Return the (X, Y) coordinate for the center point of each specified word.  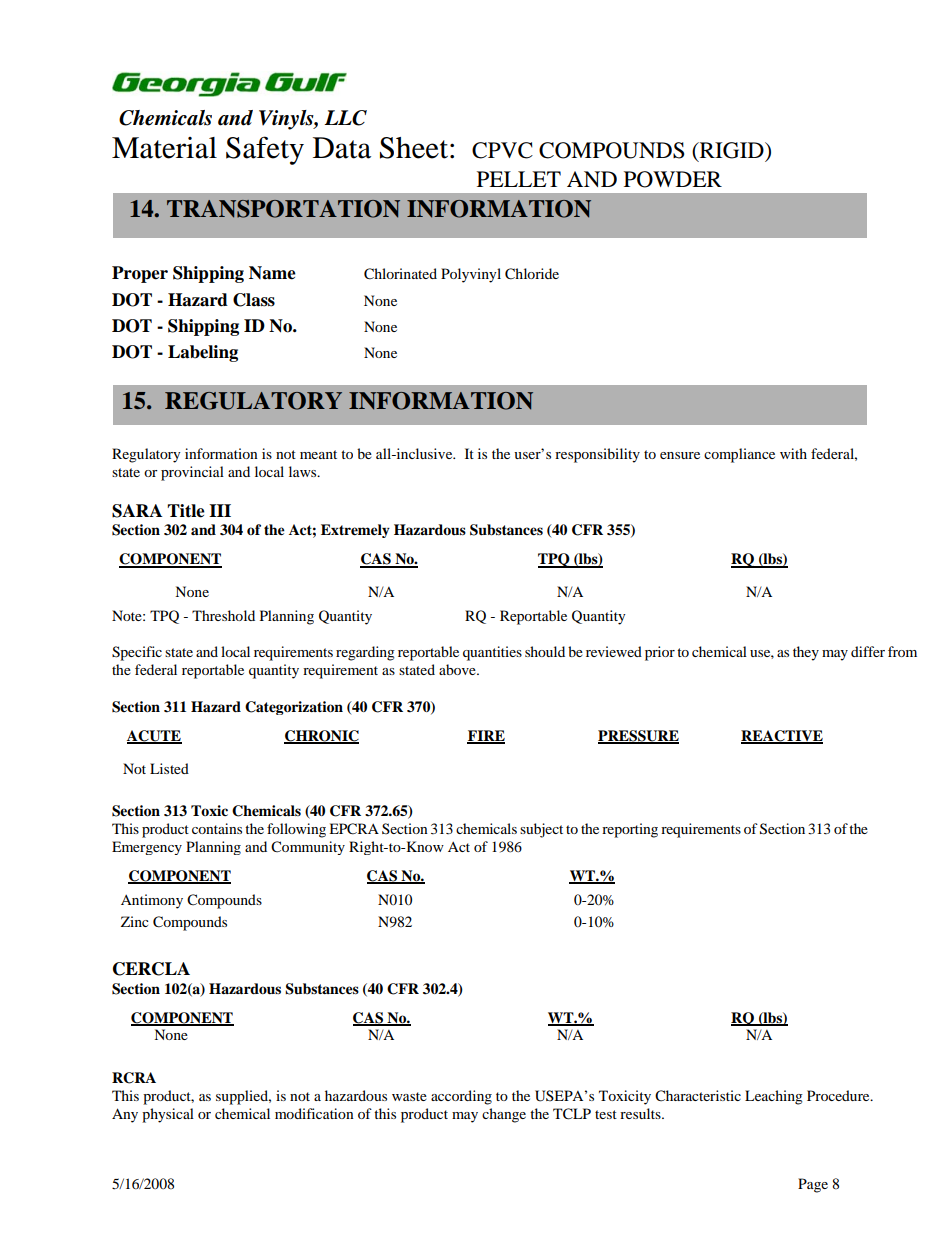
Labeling (203, 353)
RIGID (731, 151)
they (806, 653)
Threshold (223, 615)
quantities (492, 653)
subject (541, 830)
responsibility (597, 455)
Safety (265, 150)
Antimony (152, 901)
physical (168, 1115)
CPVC (502, 150)
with (793, 453)
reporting (630, 830)
